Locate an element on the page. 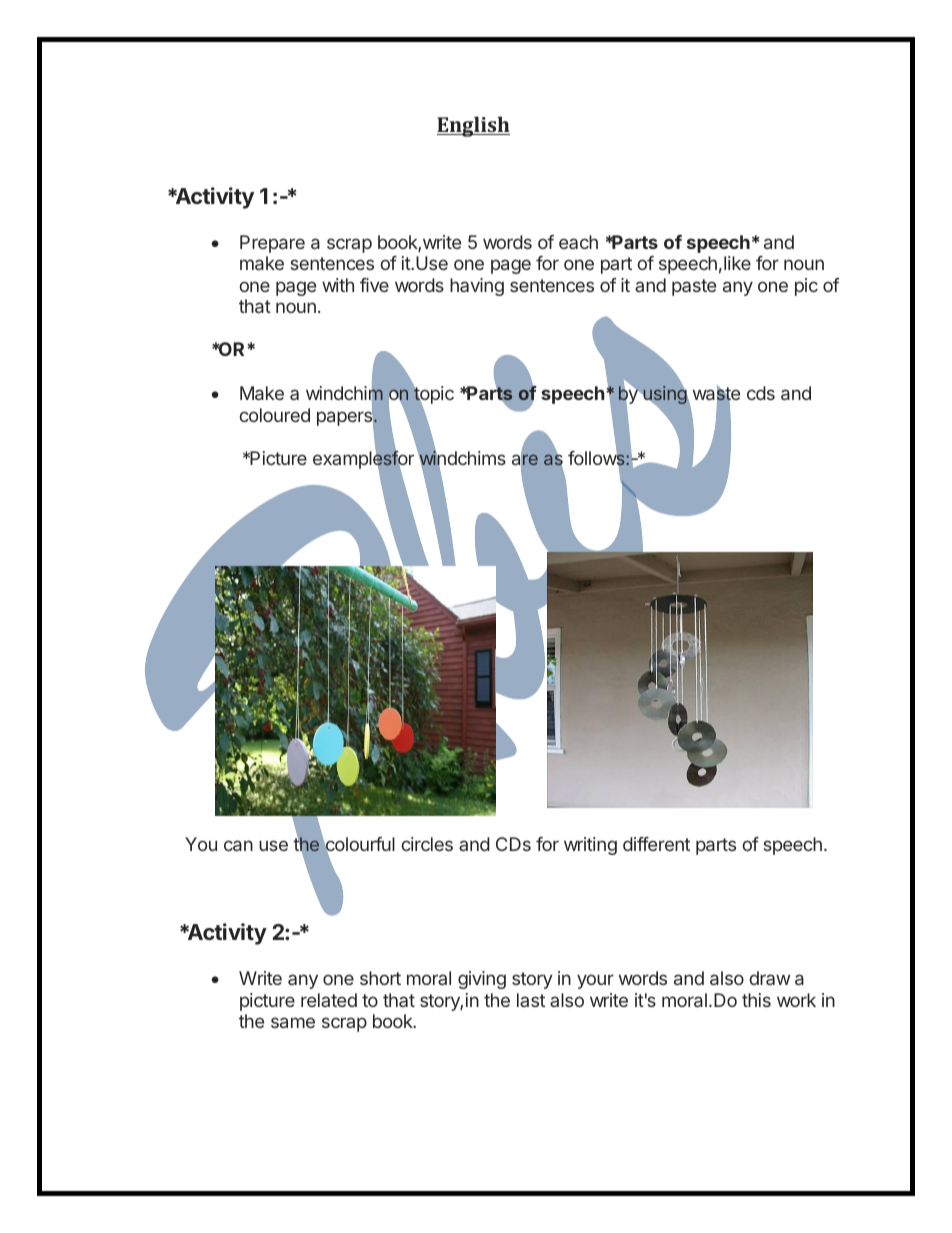 The width and height of the image is (952, 1233). coloured is located at coordinates (274, 415).
